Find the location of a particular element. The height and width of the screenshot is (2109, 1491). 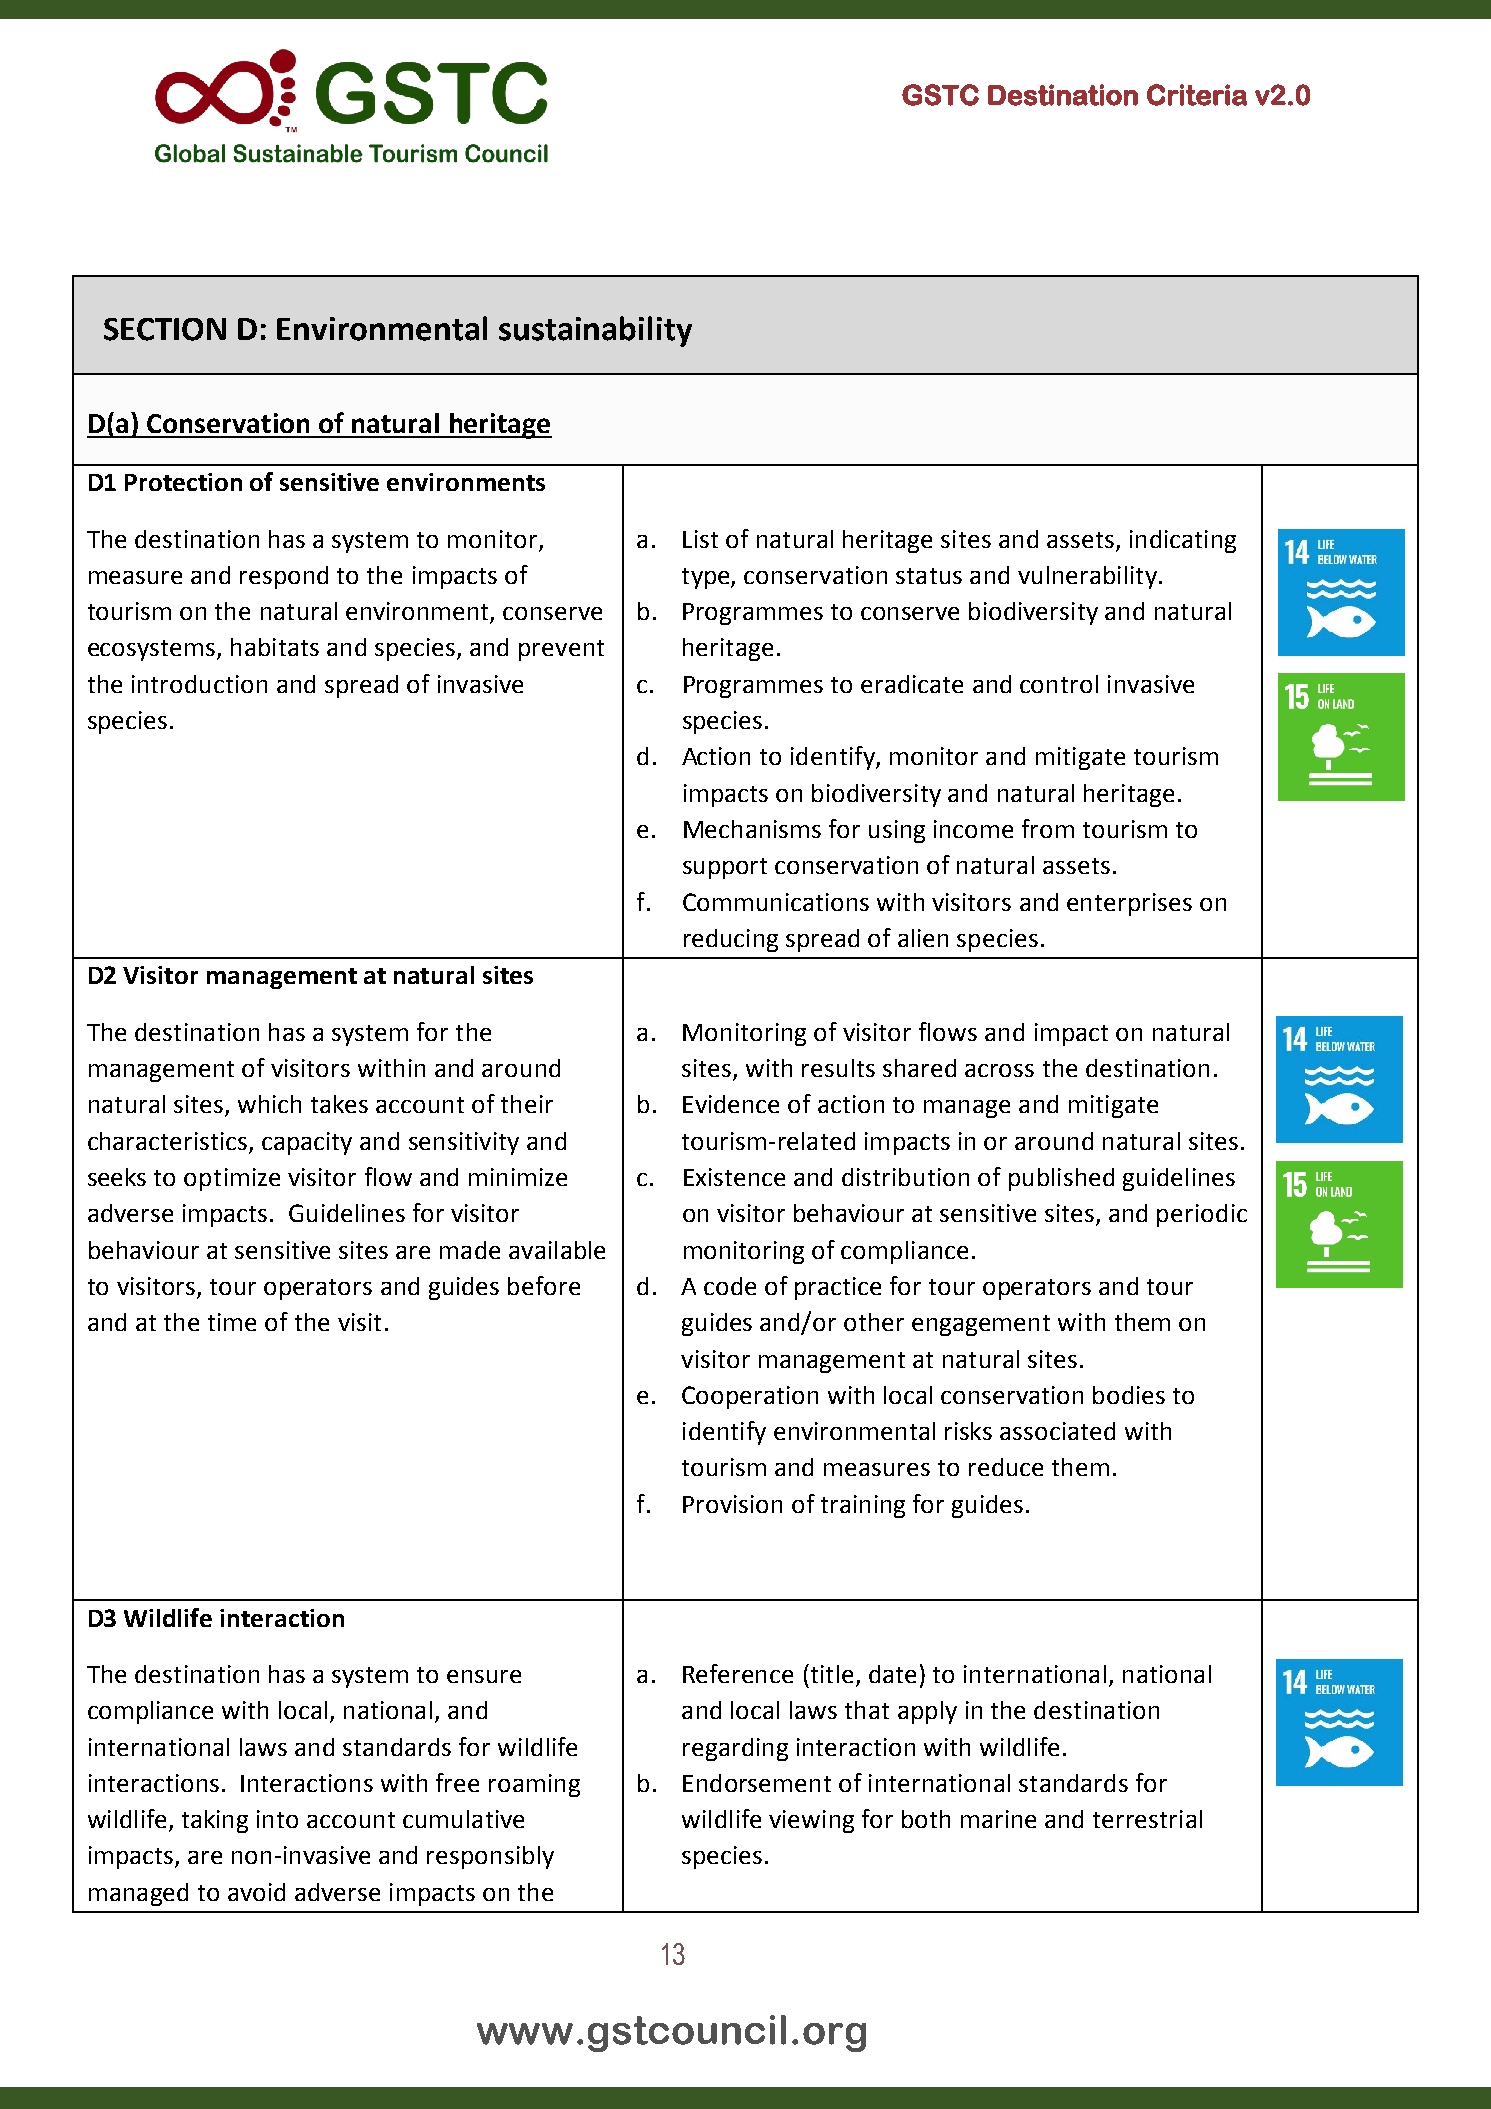

which is located at coordinates (269, 1104).
